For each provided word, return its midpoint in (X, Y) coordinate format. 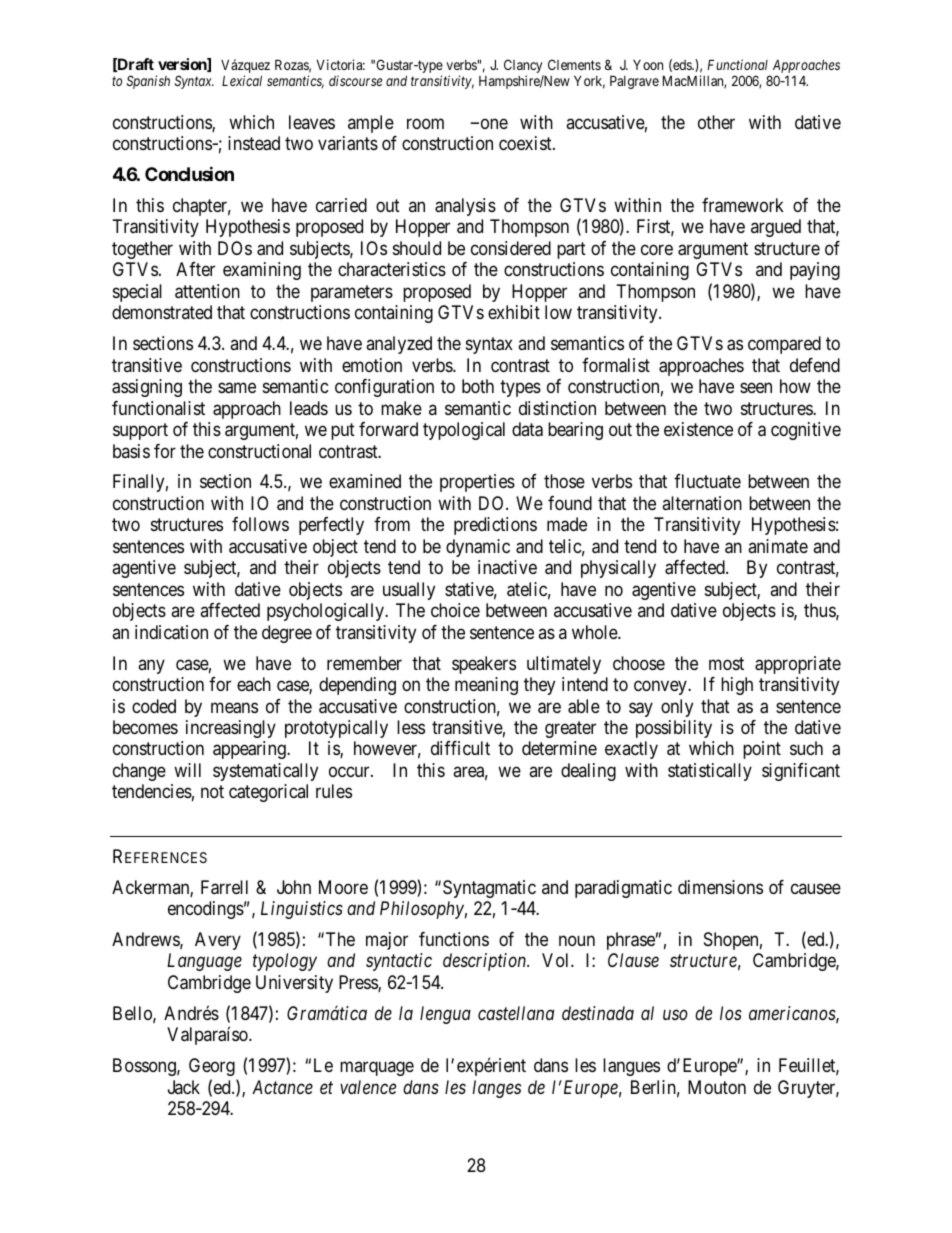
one (493, 123)
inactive (507, 567)
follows (260, 524)
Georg (212, 1067)
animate (778, 546)
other (716, 122)
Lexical (242, 80)
